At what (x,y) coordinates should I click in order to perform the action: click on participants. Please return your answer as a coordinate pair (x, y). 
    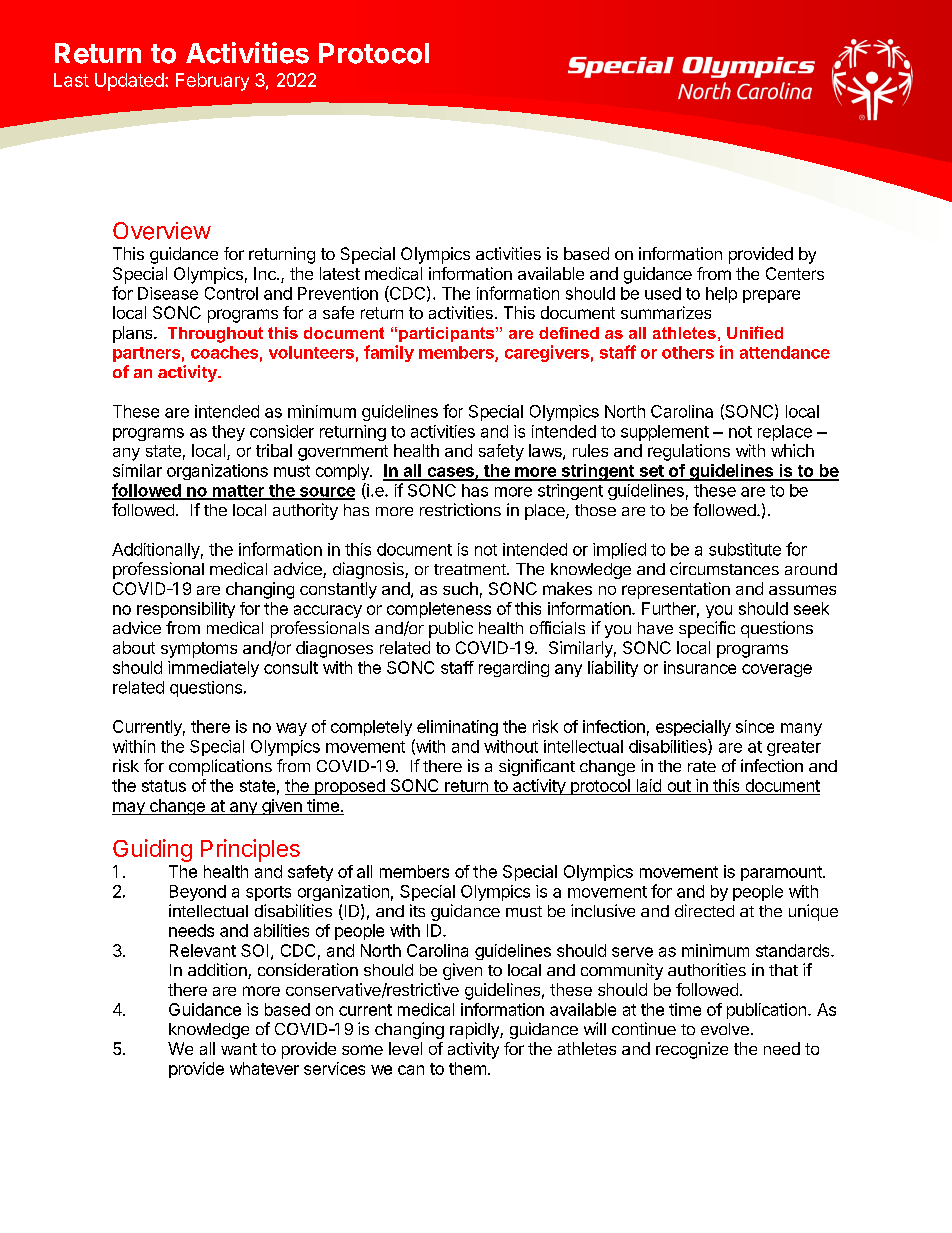
    Looking at the image, I should click on (448, 334).
